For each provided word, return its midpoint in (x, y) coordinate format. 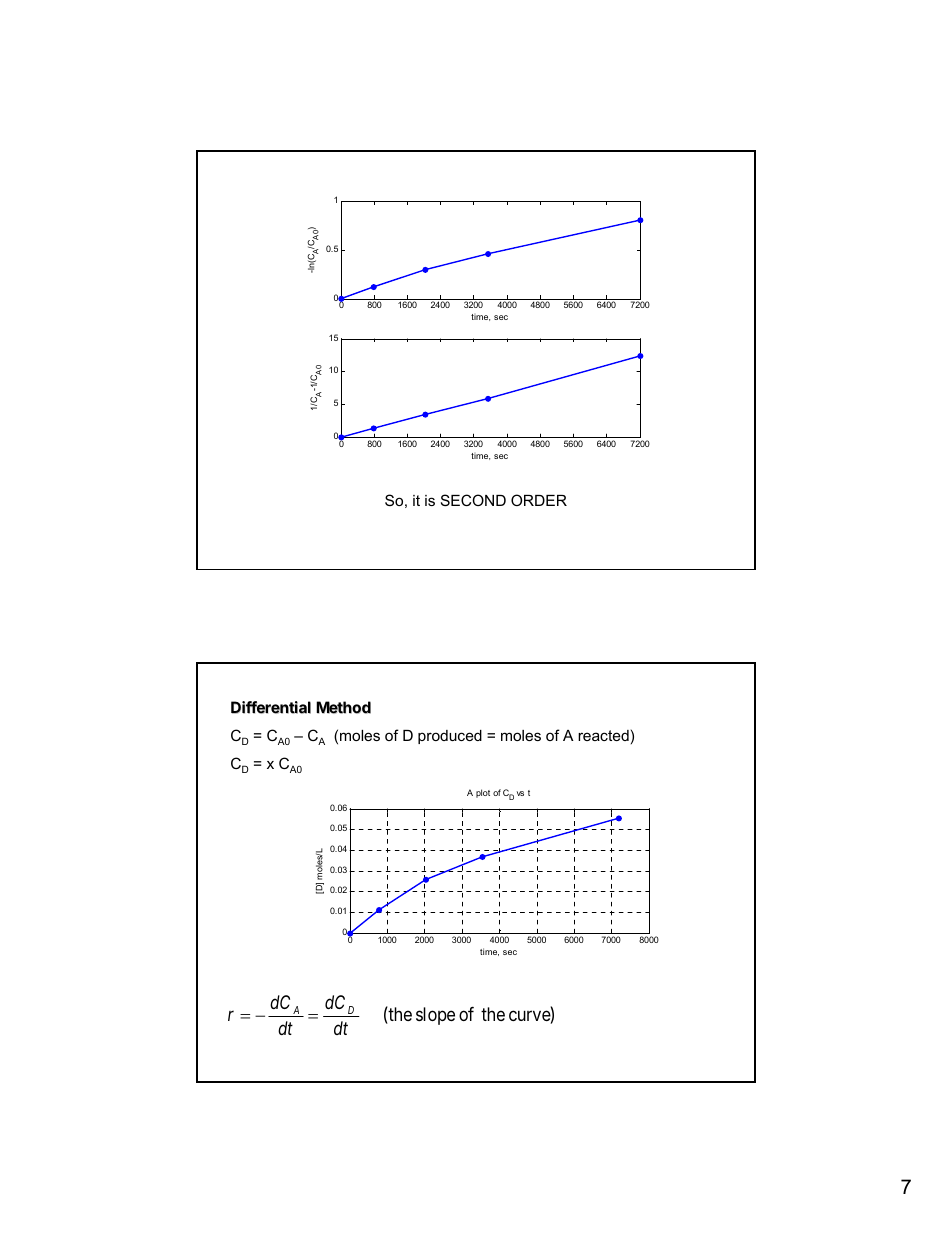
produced (450, 737)
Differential (271, 707)
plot (483, 793)
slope (435, 1016)
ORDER (539, 500)
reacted (603, 735)
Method (343, 707)
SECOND (473, 500)
